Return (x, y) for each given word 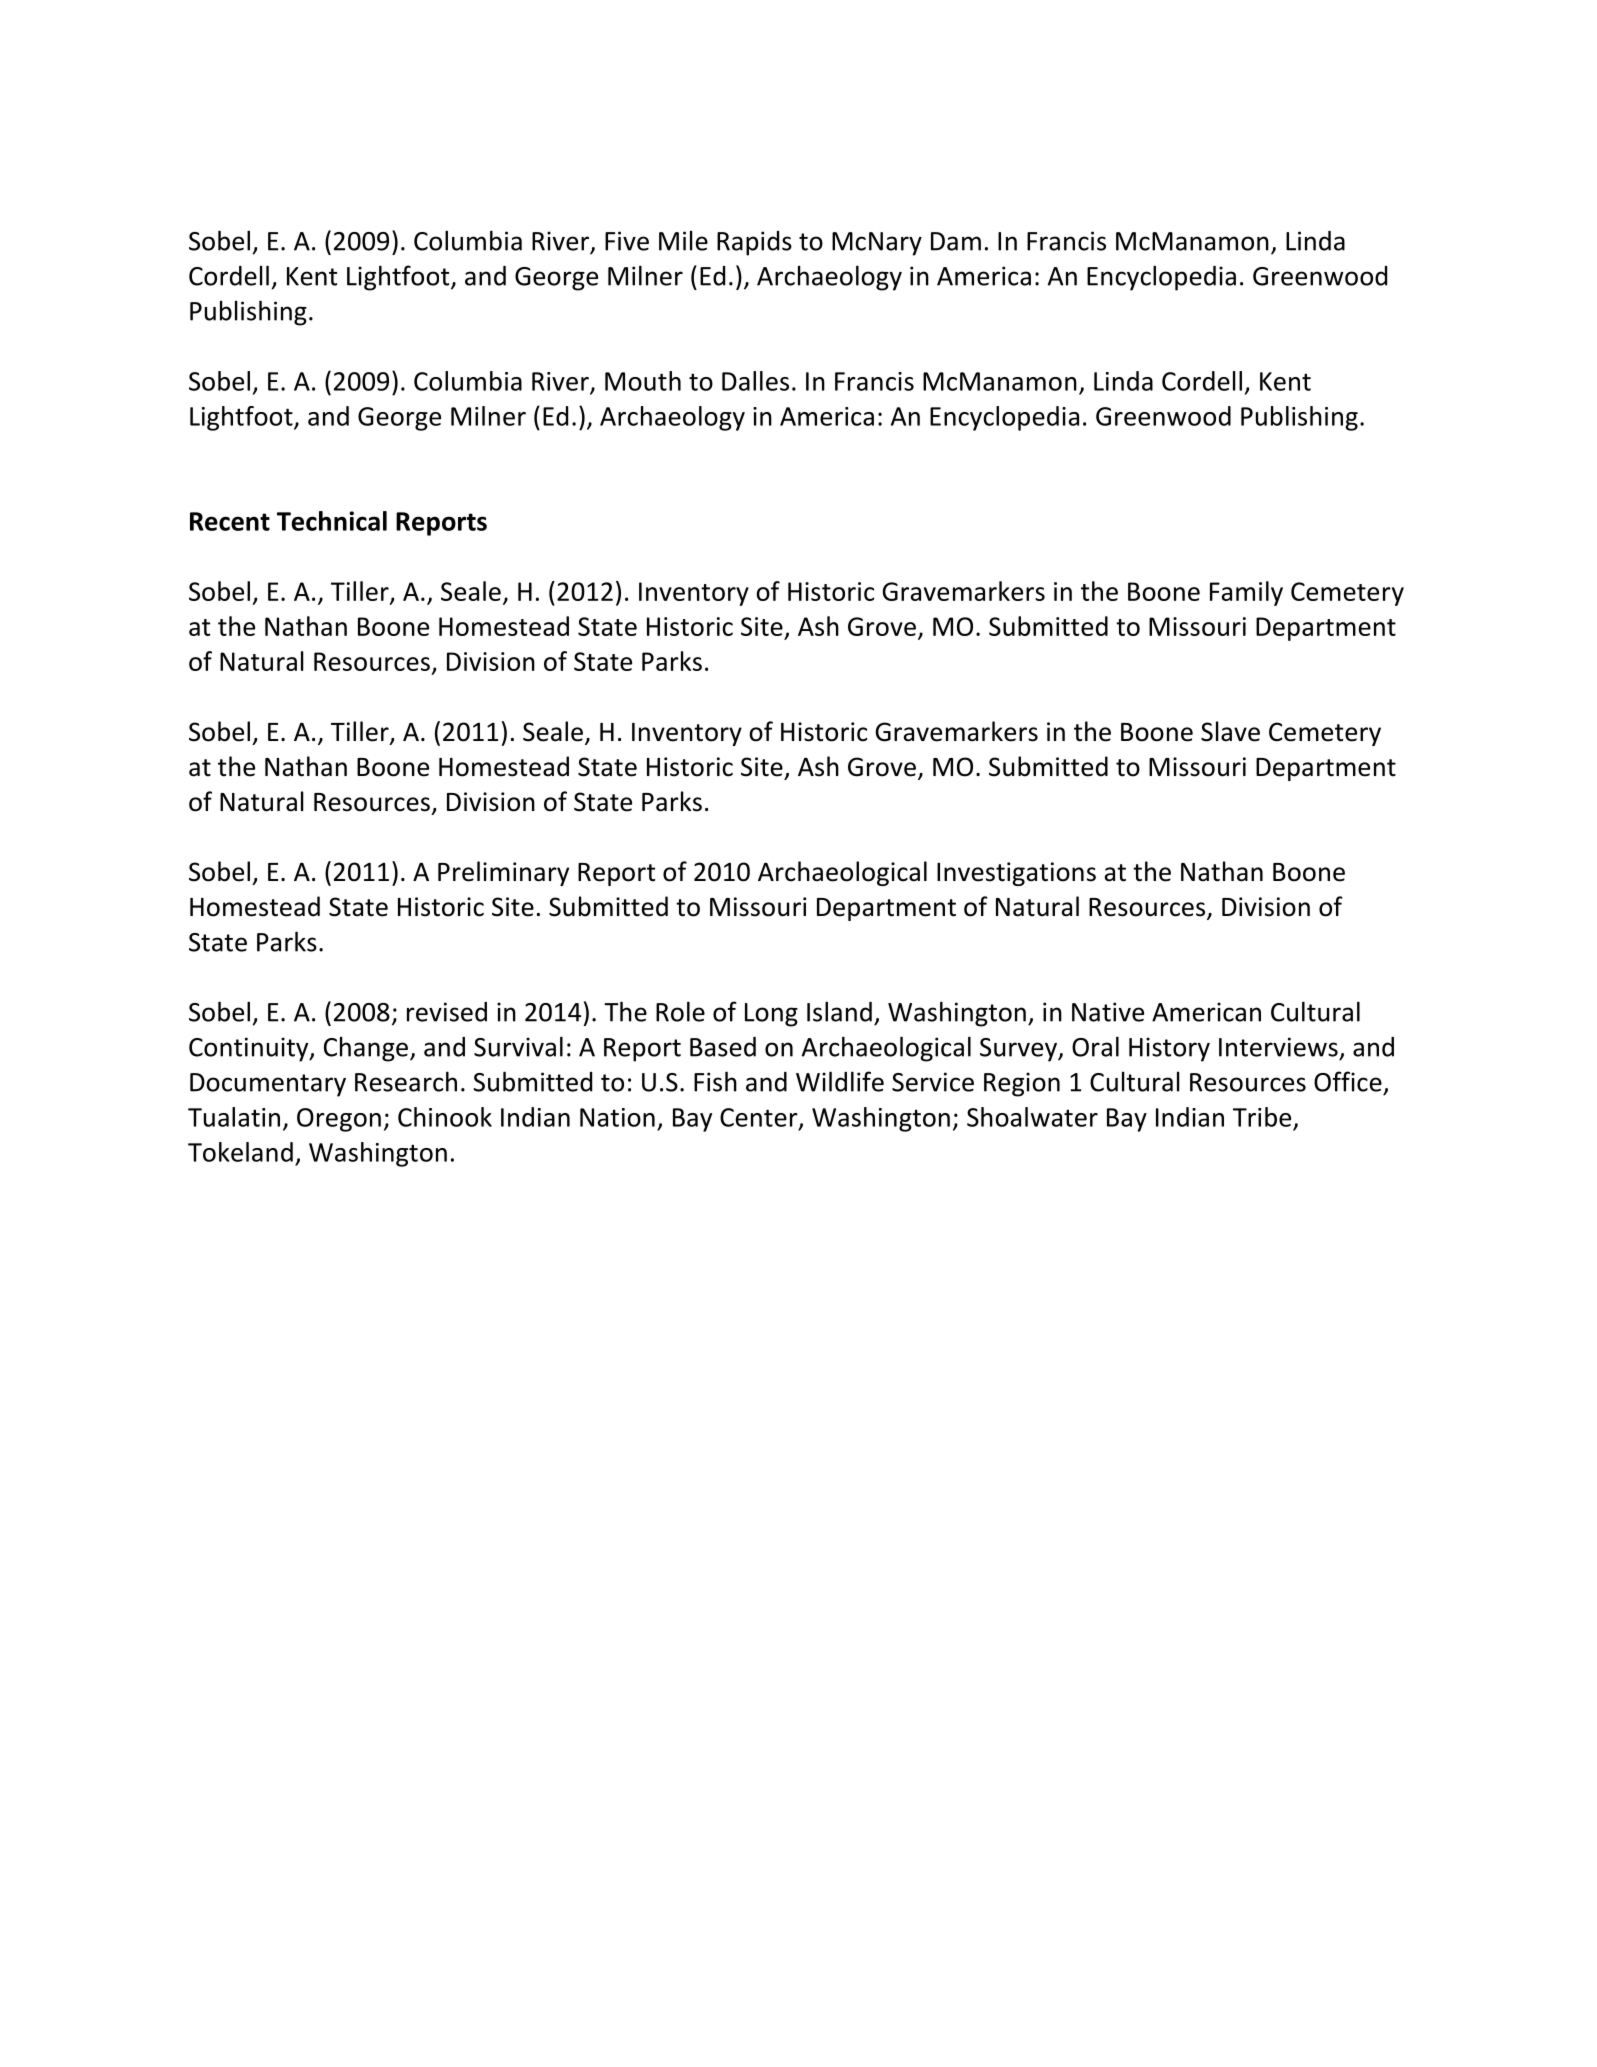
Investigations (1016, 874)
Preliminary (503, 873)
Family (1246, 593)
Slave (1230, 731)
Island (839, 1011)
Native (1108, 1012)
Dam (956, 241)
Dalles (755, 381)
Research (406, 1081)
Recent (230, 521)
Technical (332, 521)
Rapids (754, 243)
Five (627, 241)
